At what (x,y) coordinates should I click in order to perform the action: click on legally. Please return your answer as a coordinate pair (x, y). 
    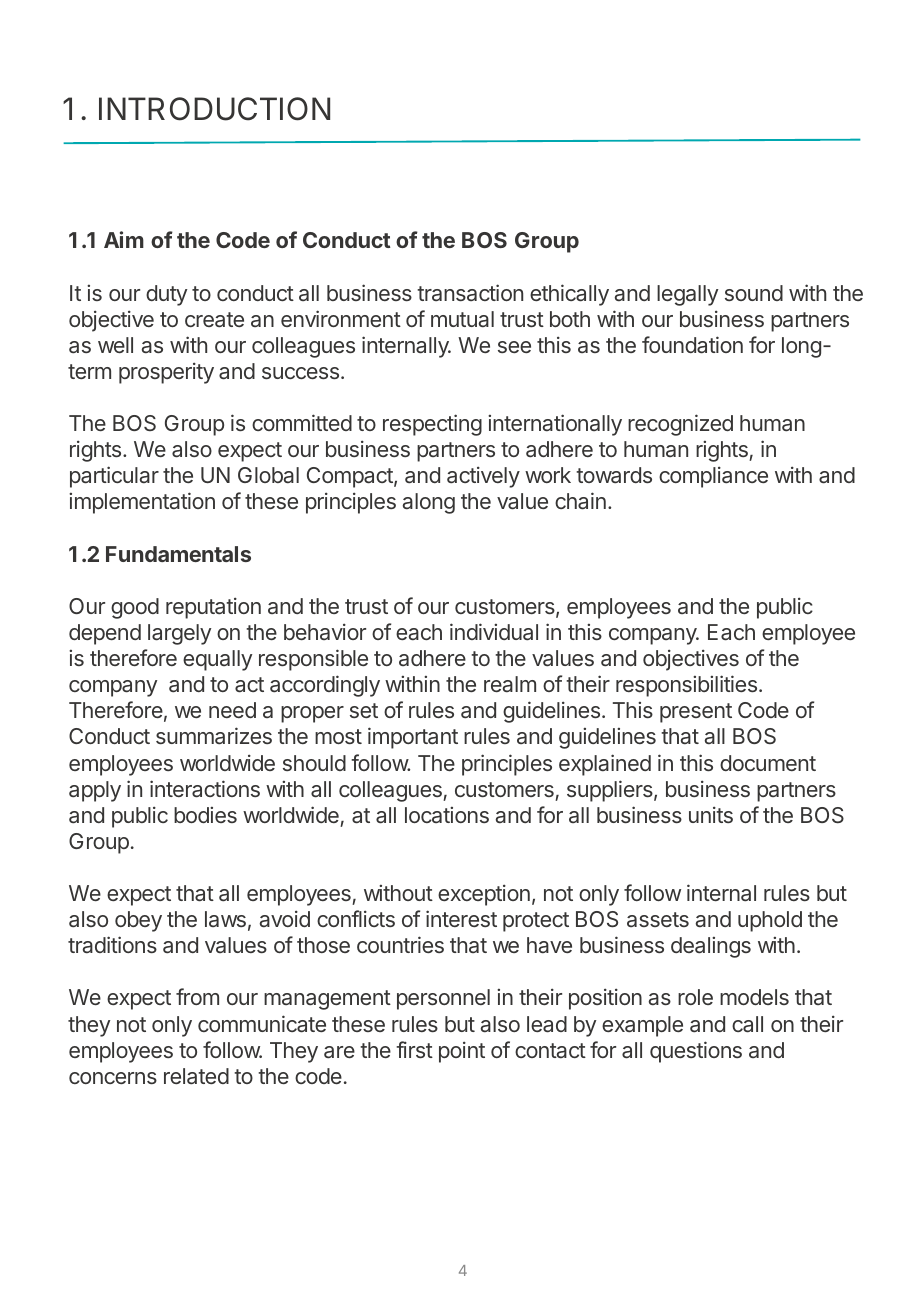
    Looking at the image, I should click on (688, 295).
